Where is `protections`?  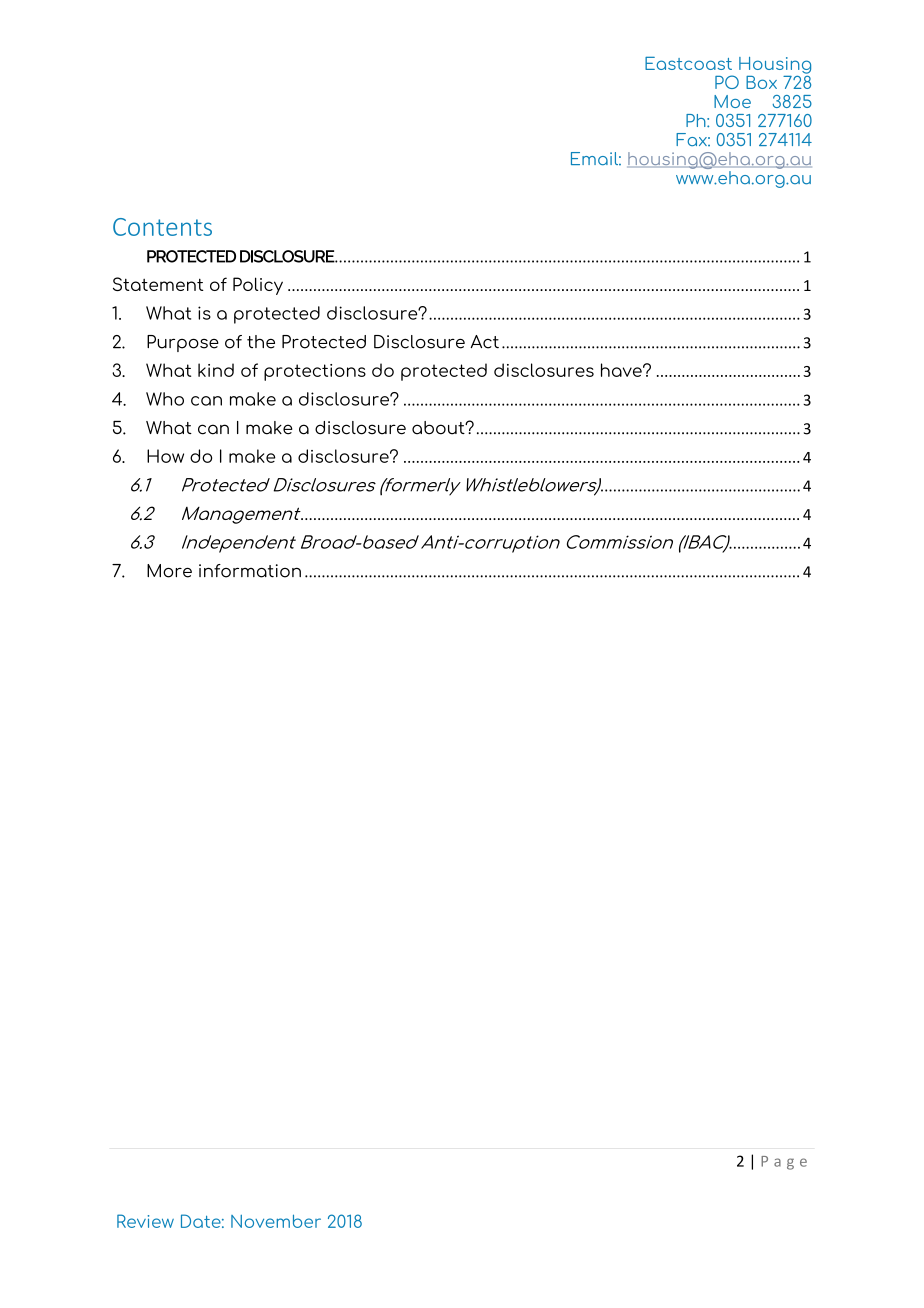 protections is located at coordinates (315, 372).
